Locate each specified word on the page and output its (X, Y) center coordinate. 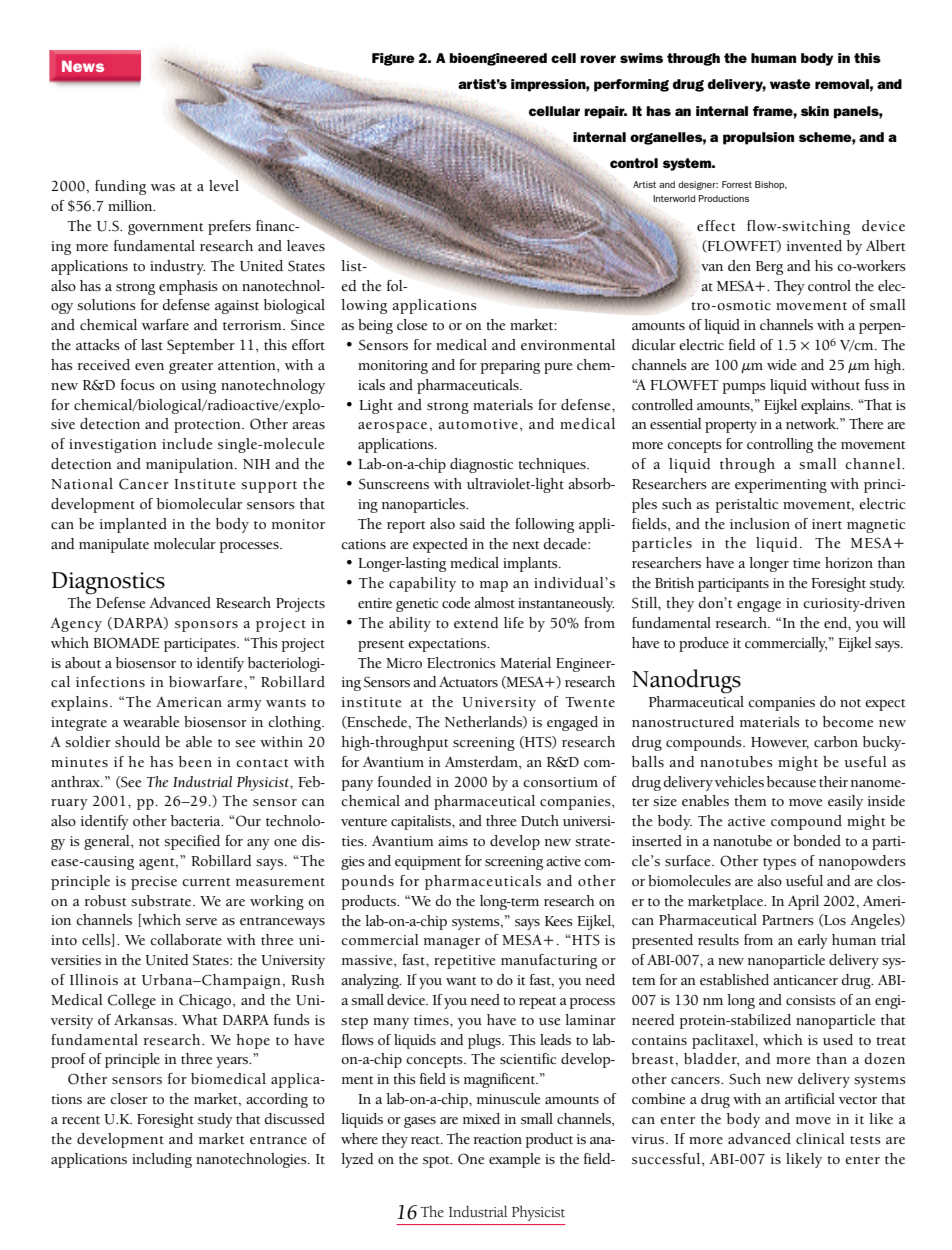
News (83, 66)
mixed (481, 1118)
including (162, 1160)
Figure (393, 59)
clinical (820, 1138)
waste (790, 84)
